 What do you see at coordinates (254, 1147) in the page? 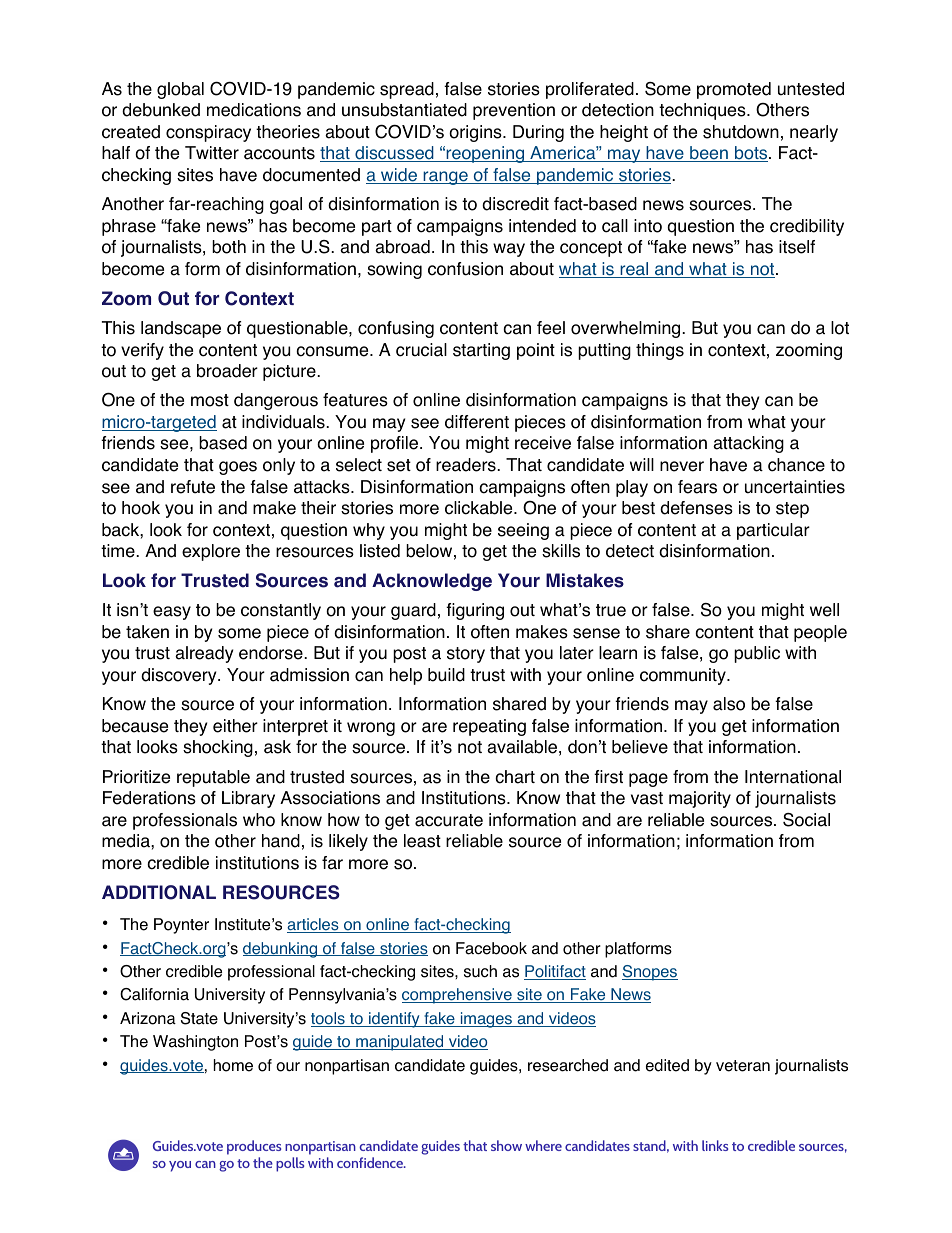
I see `produces` at bounding box center [254, 1147].
